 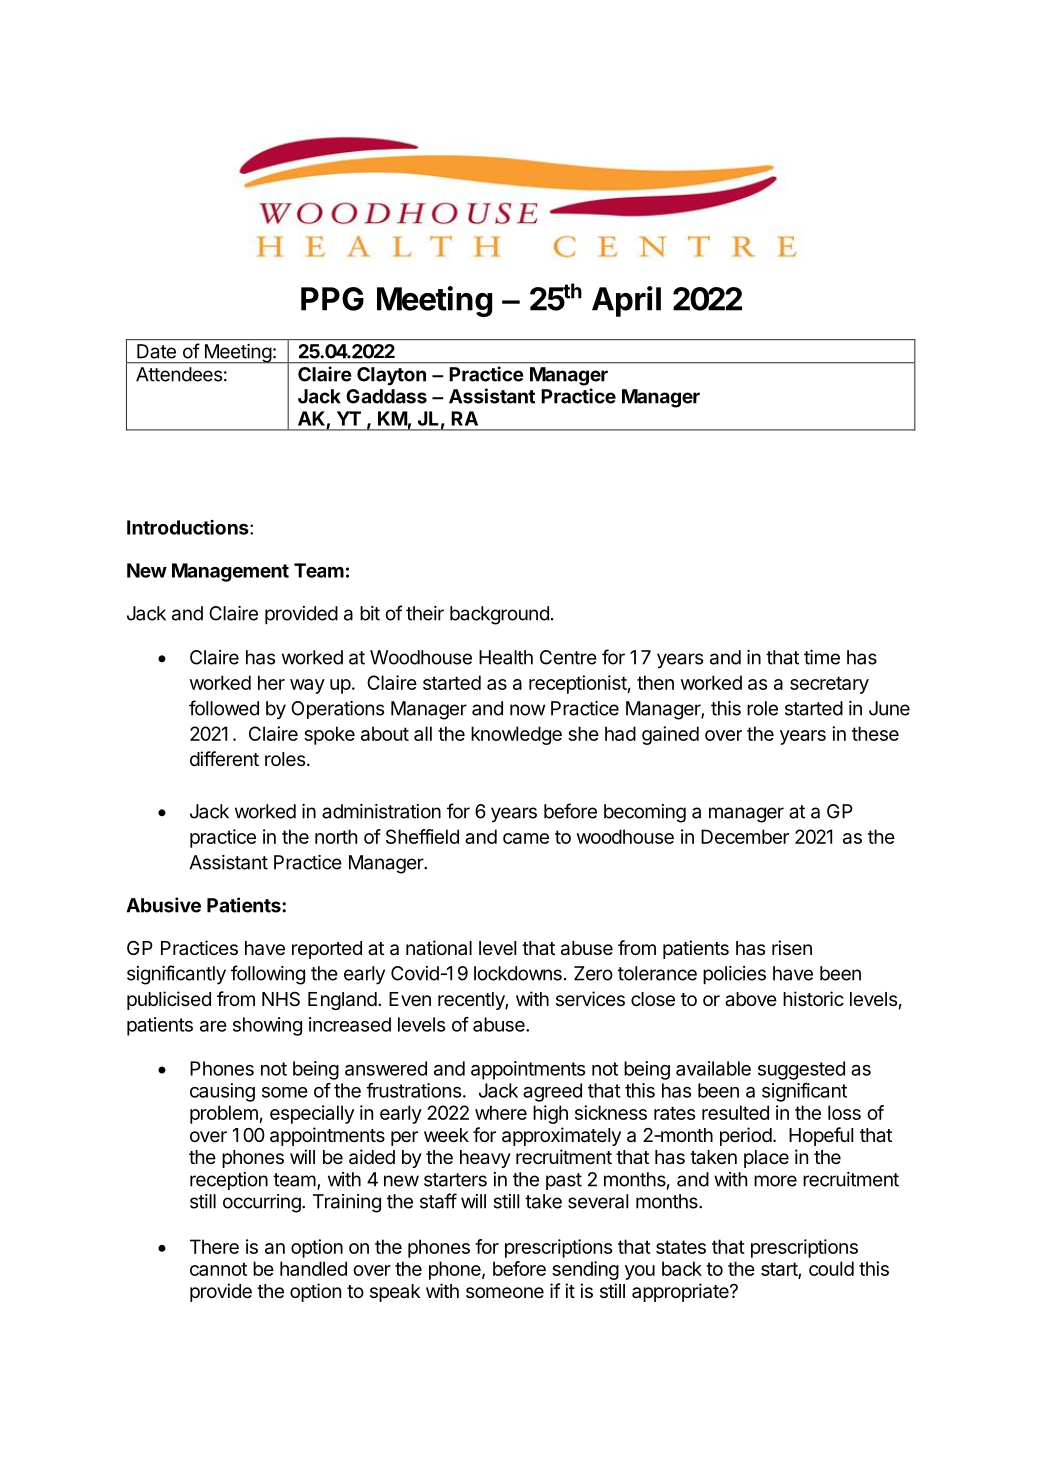 What do you see at coordinates (179, 374) in the screenshot?
I see `Attendees` at bounding box center [179, 374].
